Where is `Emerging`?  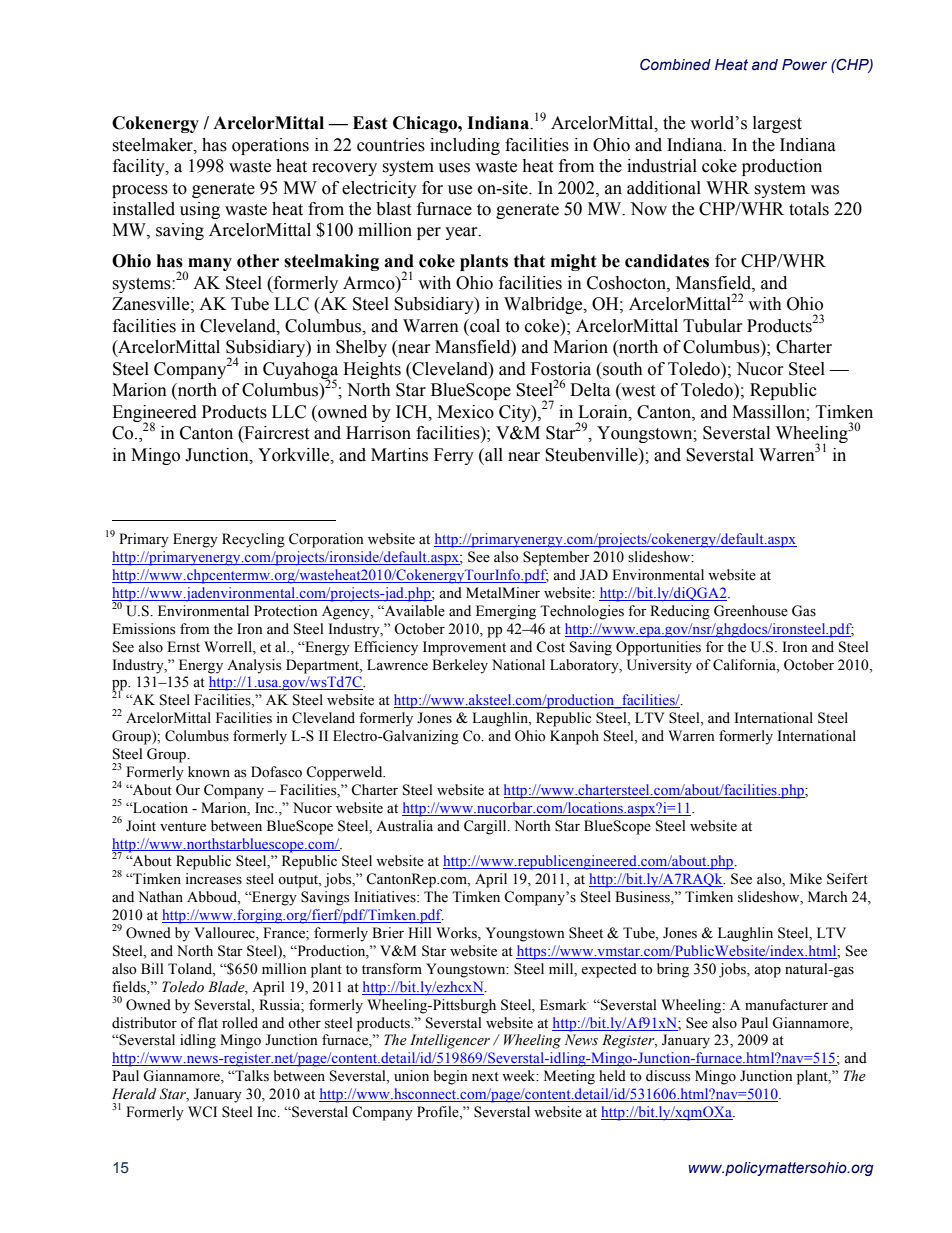
Emerging is located at coordinates (506, 612).
